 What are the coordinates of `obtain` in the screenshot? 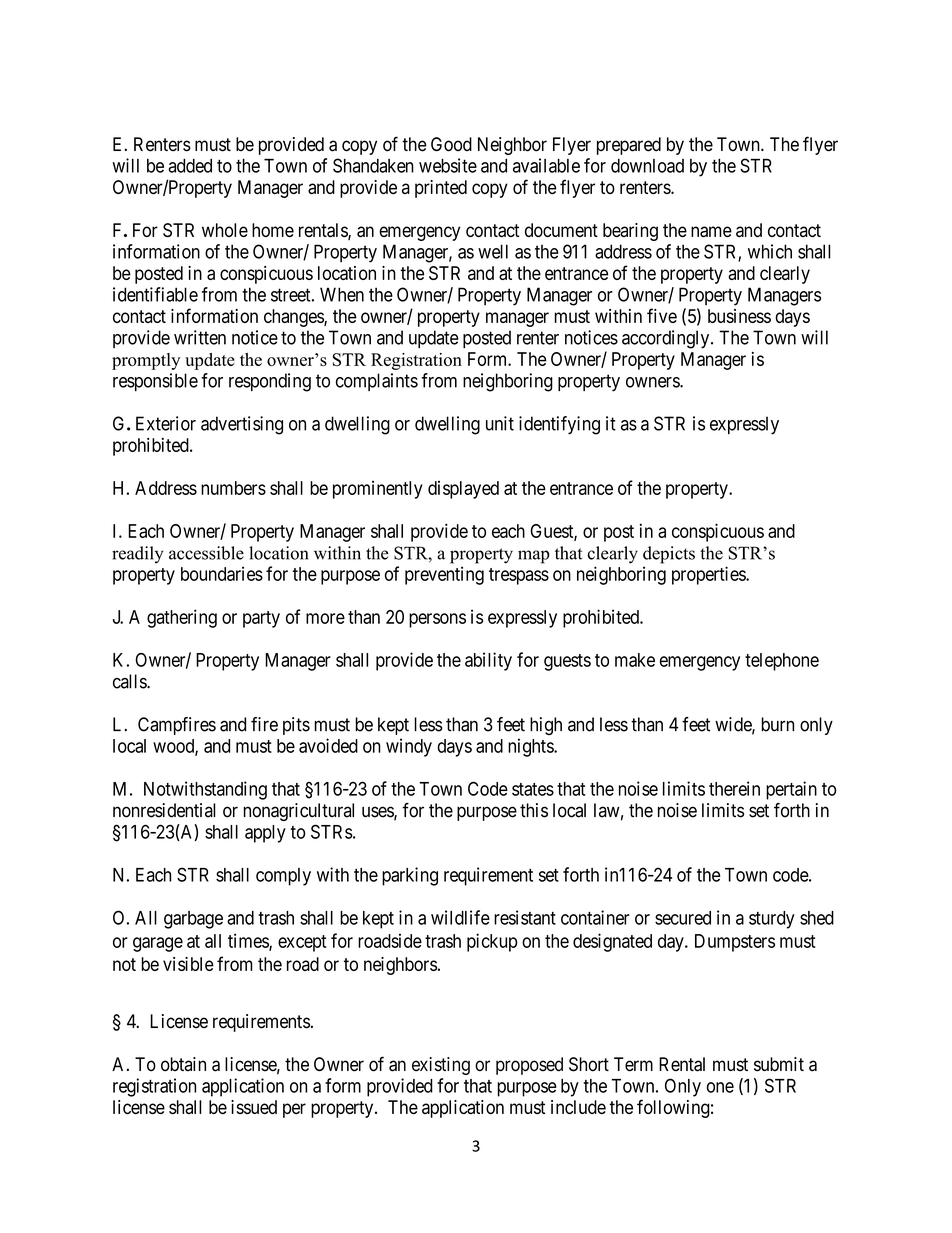 It's located at (183, 1064).
